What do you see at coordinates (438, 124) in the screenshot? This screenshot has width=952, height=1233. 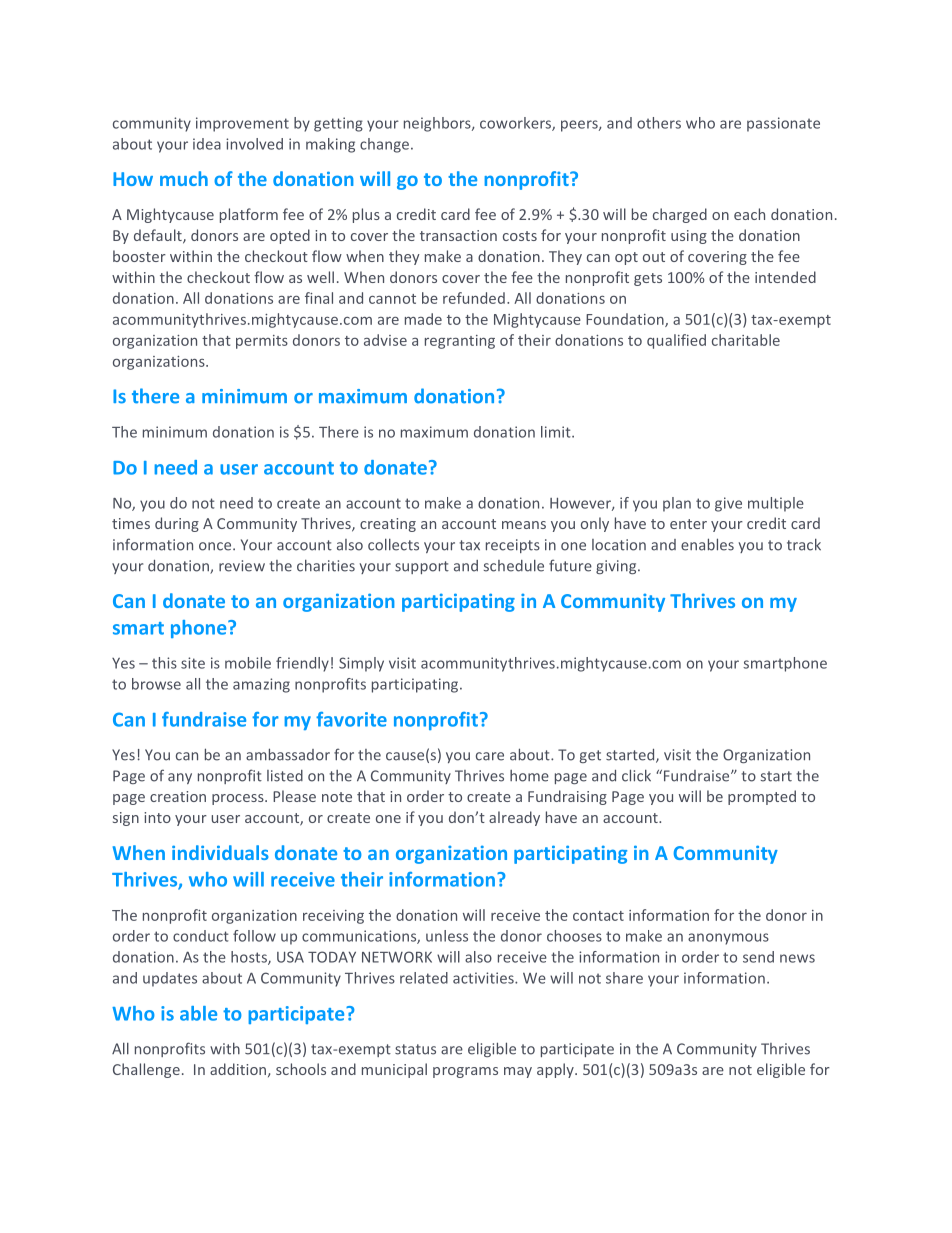 I see `neighbors` at bounding box center [438, 124].
